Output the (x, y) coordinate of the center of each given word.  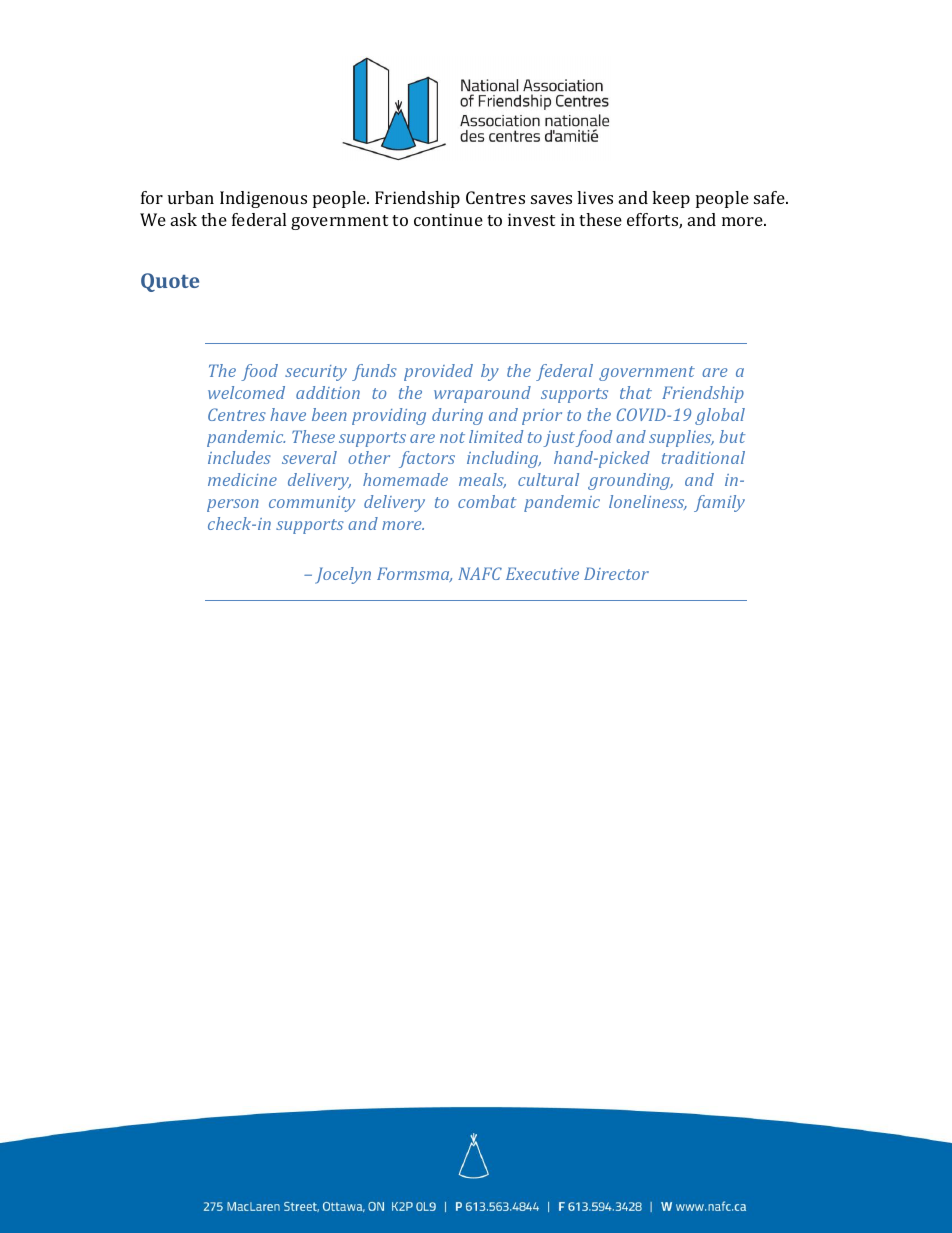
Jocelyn (343, 575)
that (636, 392)
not (452, 437)
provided (438, 372)
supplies (681, 438)
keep (671, 199)
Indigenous (263, 199)
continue (448, 219)
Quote (170, 282)
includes (239, 457)
